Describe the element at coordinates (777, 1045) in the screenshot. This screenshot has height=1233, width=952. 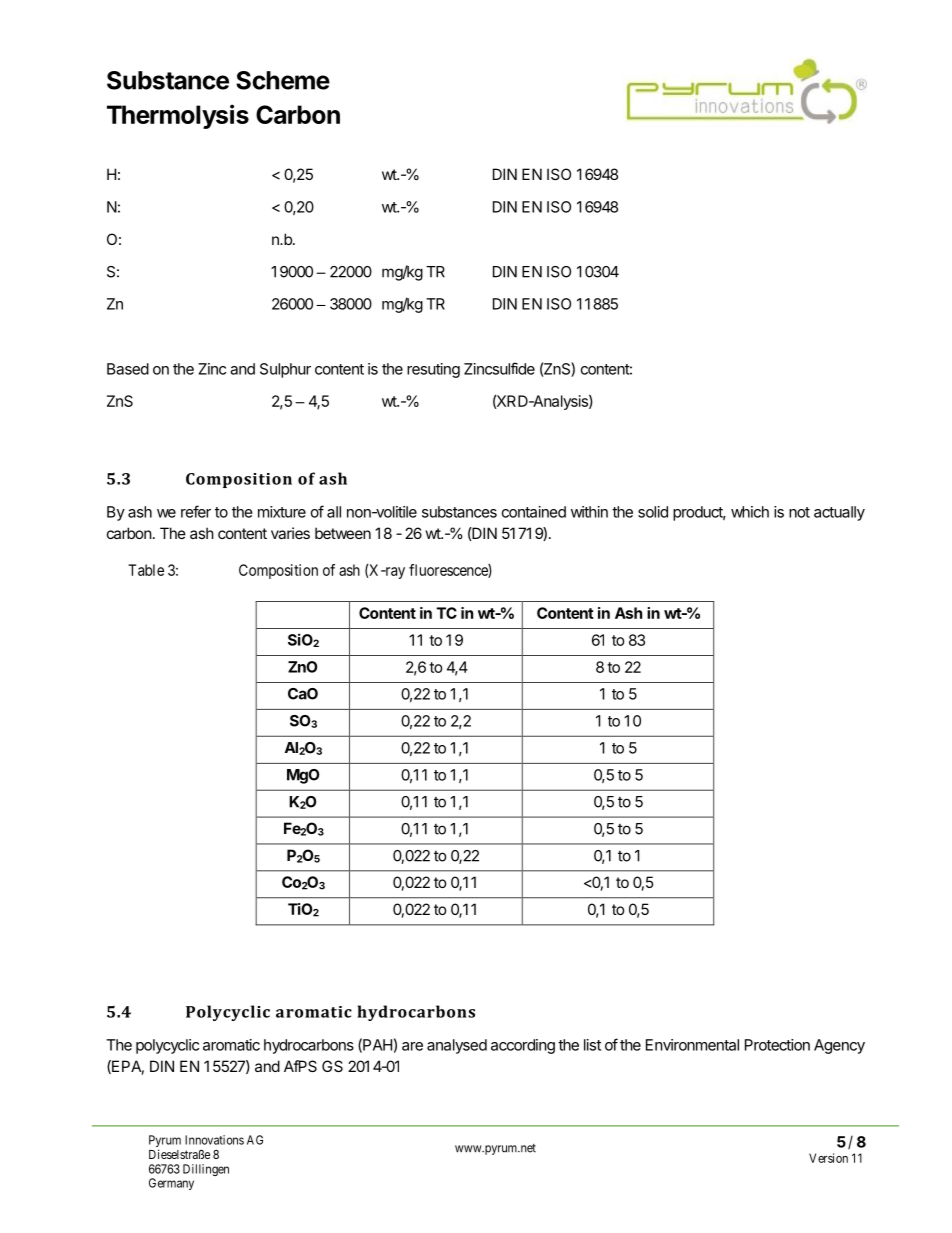
I see `Protection` at that location.
